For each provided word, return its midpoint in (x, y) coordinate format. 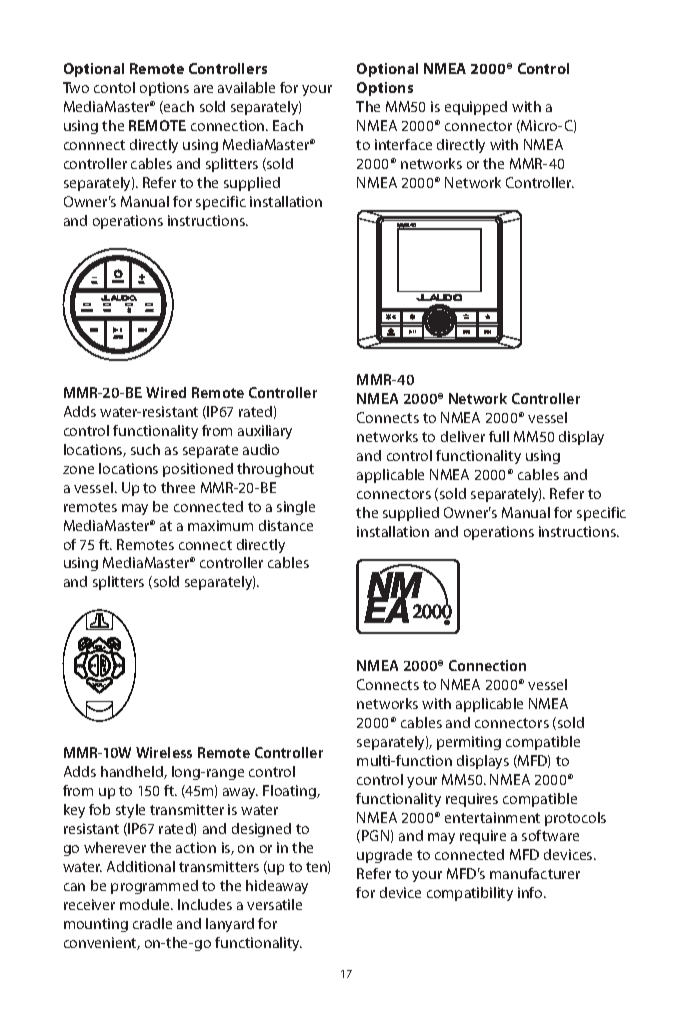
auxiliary (265, 432)
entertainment (492, 817)
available (246, 87)
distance (286, 525)
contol (114, 87)
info (531, 892)
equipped (476, 108)
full (499, 436)
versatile (274, 904)
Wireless (164, 752)
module (146, 904)
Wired (166, 392)
